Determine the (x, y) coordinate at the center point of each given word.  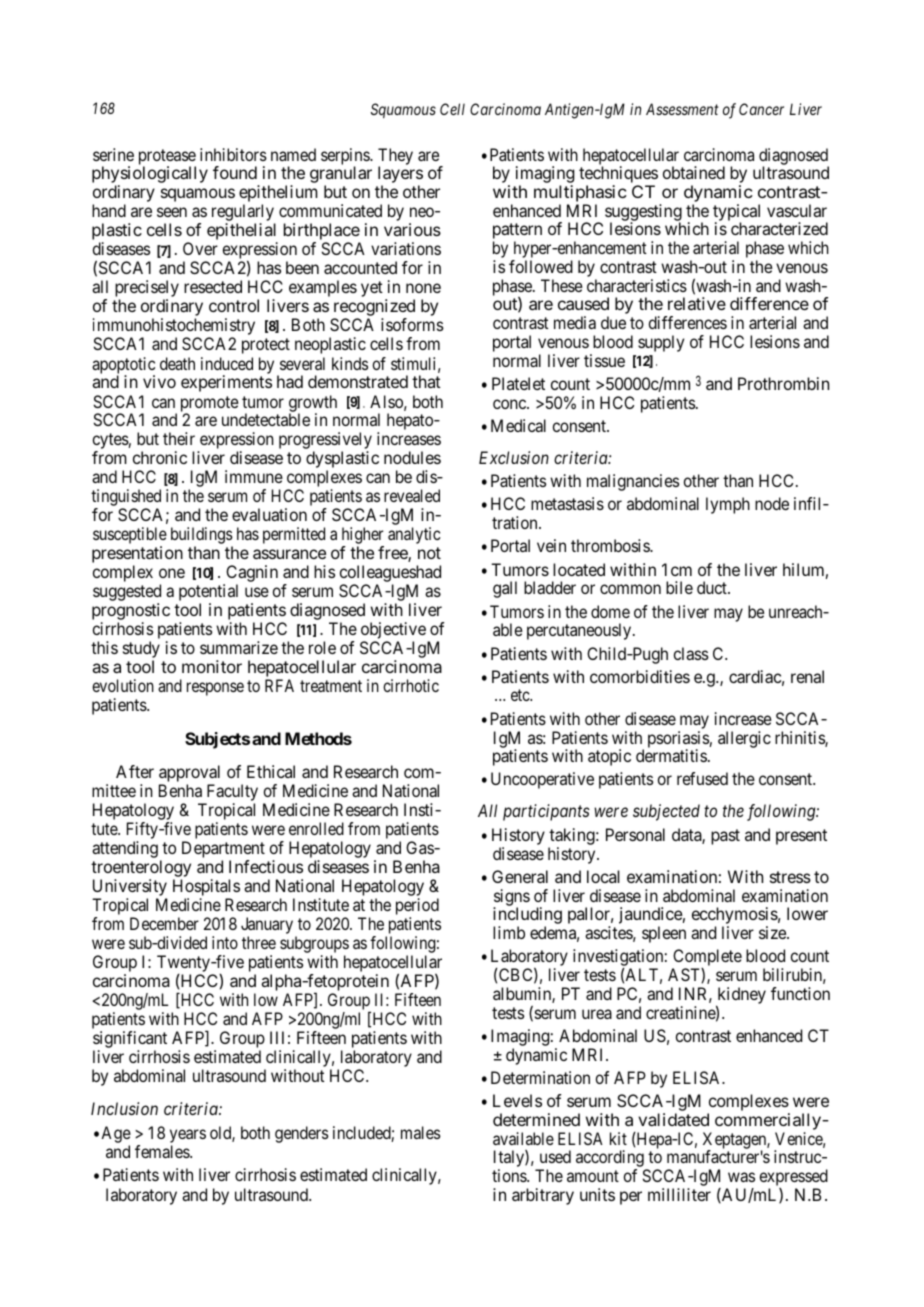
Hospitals (206, 889)
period (417, 906)
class (691, 653)
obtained (694, 172)
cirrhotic (411, 685)
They (395, 157)
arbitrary (543, 1196)
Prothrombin (783, 383)
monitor (212, 666)
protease (167, 158)
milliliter (679, 1194)
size (773, 932)
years (188, 1137)
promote (210, 405)
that (426, 381)
